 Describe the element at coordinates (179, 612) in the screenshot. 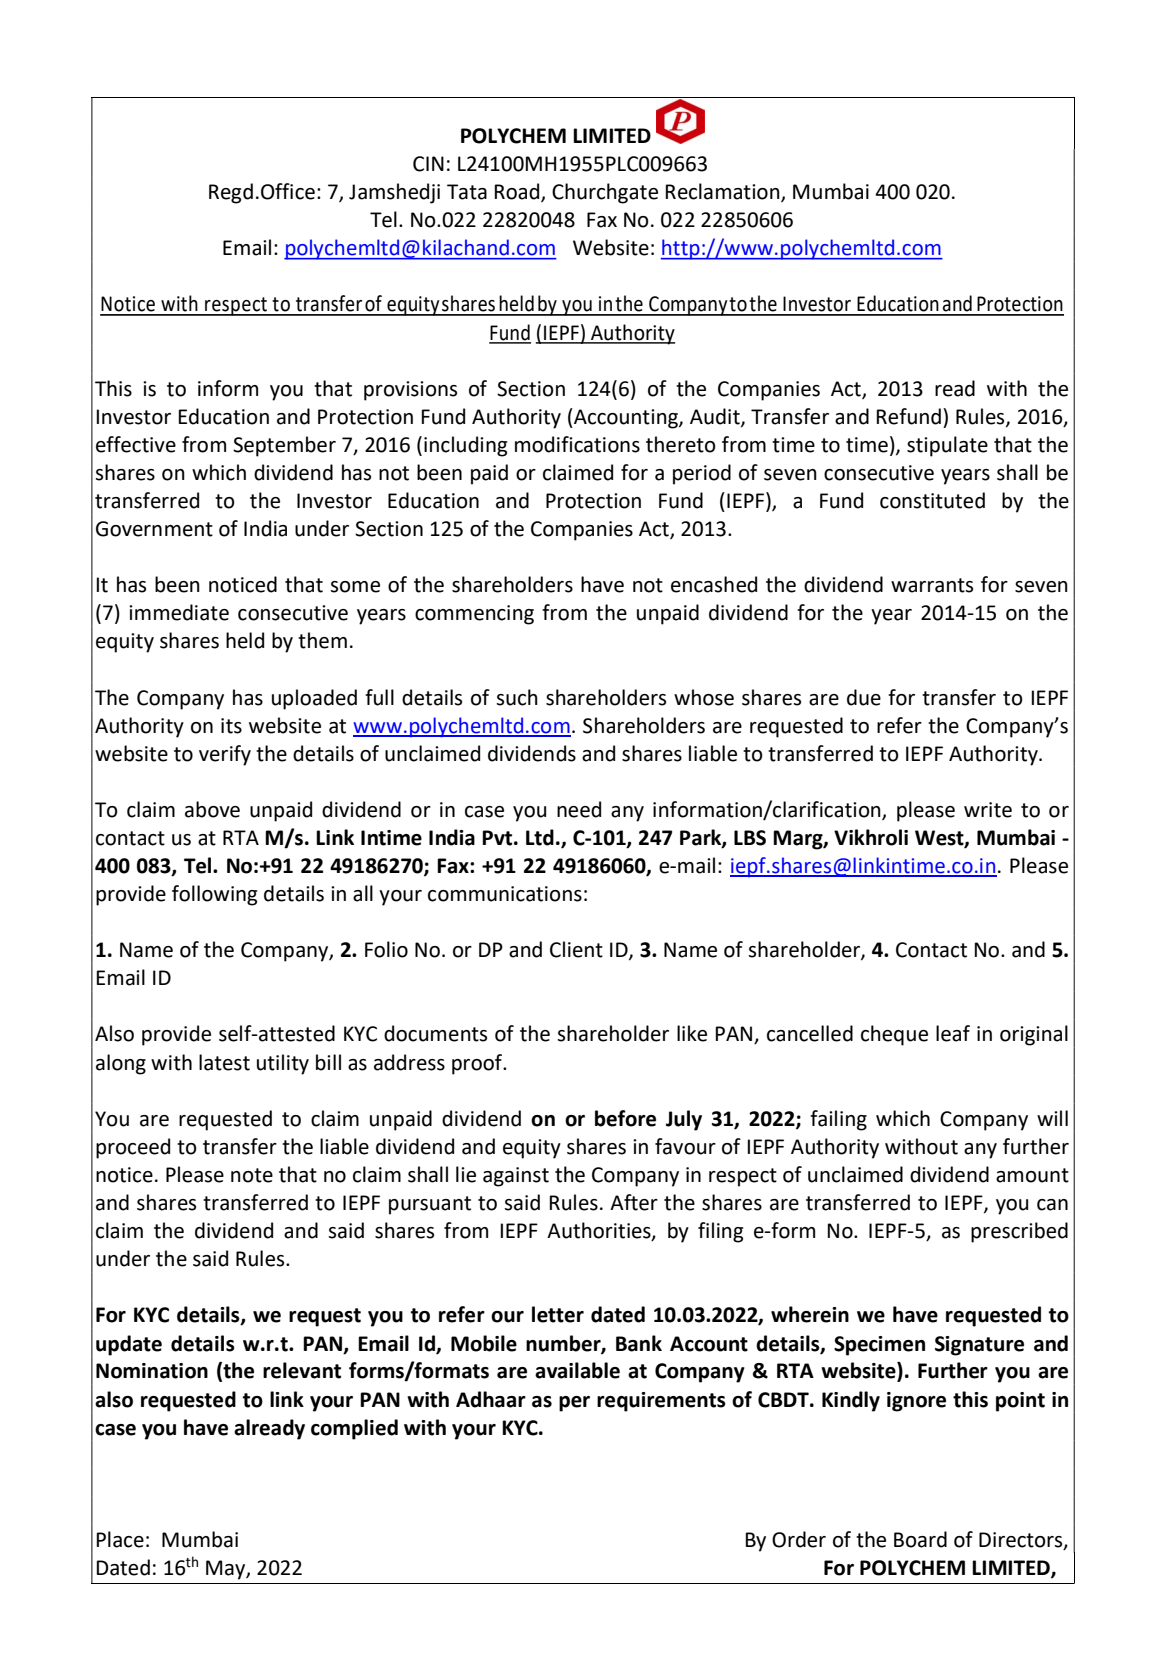

I see `immediate` at that location.
